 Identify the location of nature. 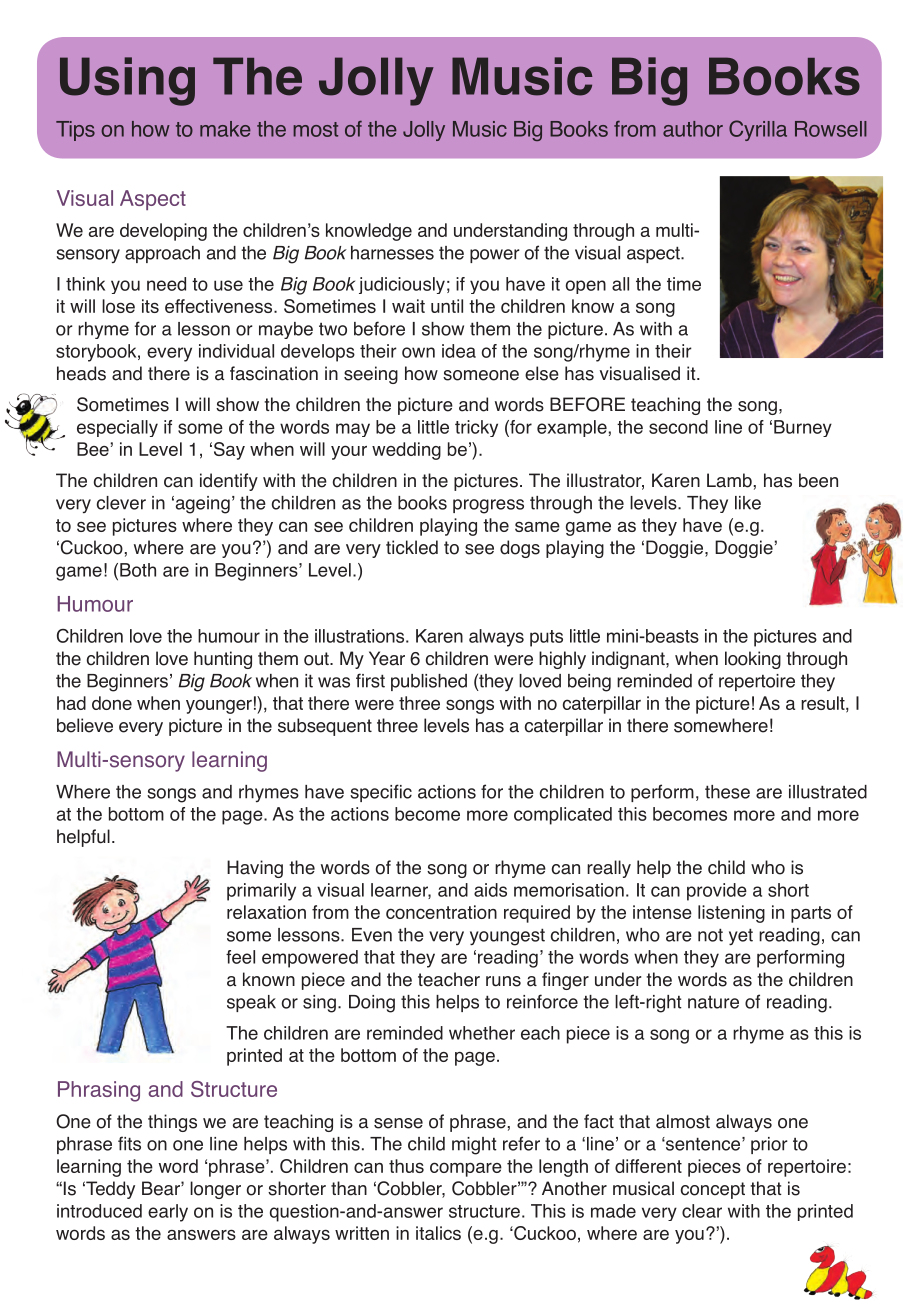
(713, 1002).
